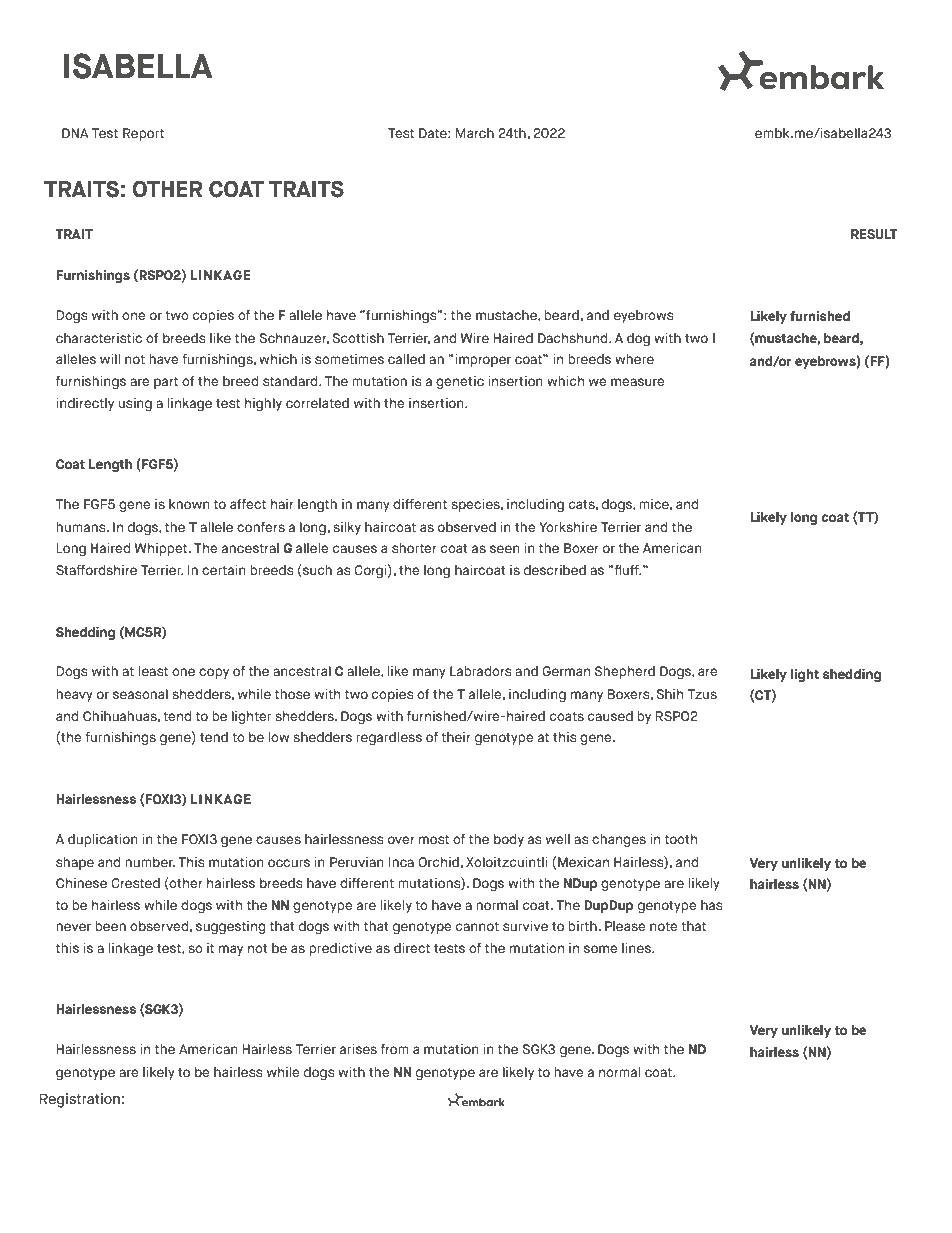  What do you see at coordinates (874, 234) in the screenshot?
I see `RESULT` at bounding box center [874, 234].
